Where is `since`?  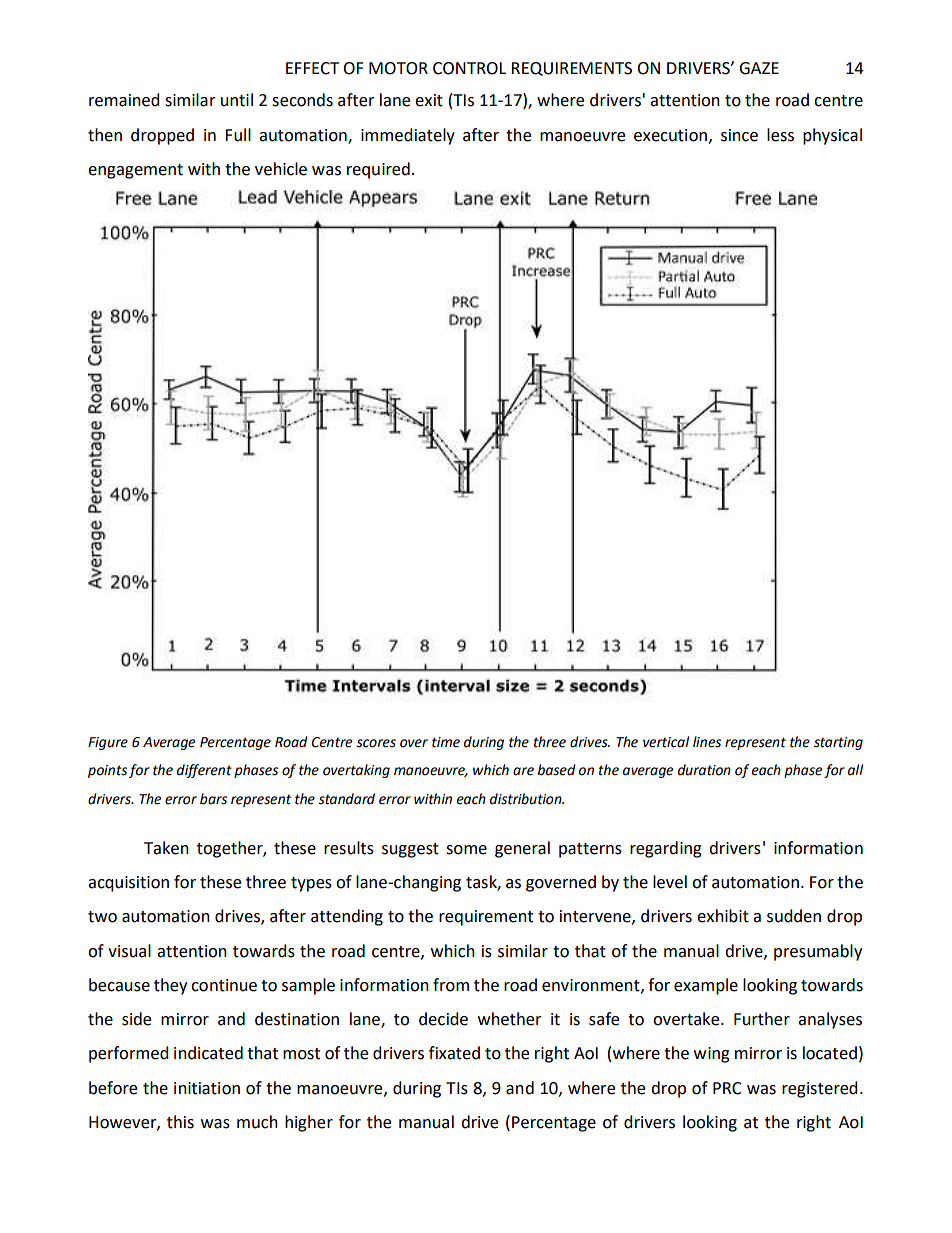 since is located at coordinates (739, 135).
